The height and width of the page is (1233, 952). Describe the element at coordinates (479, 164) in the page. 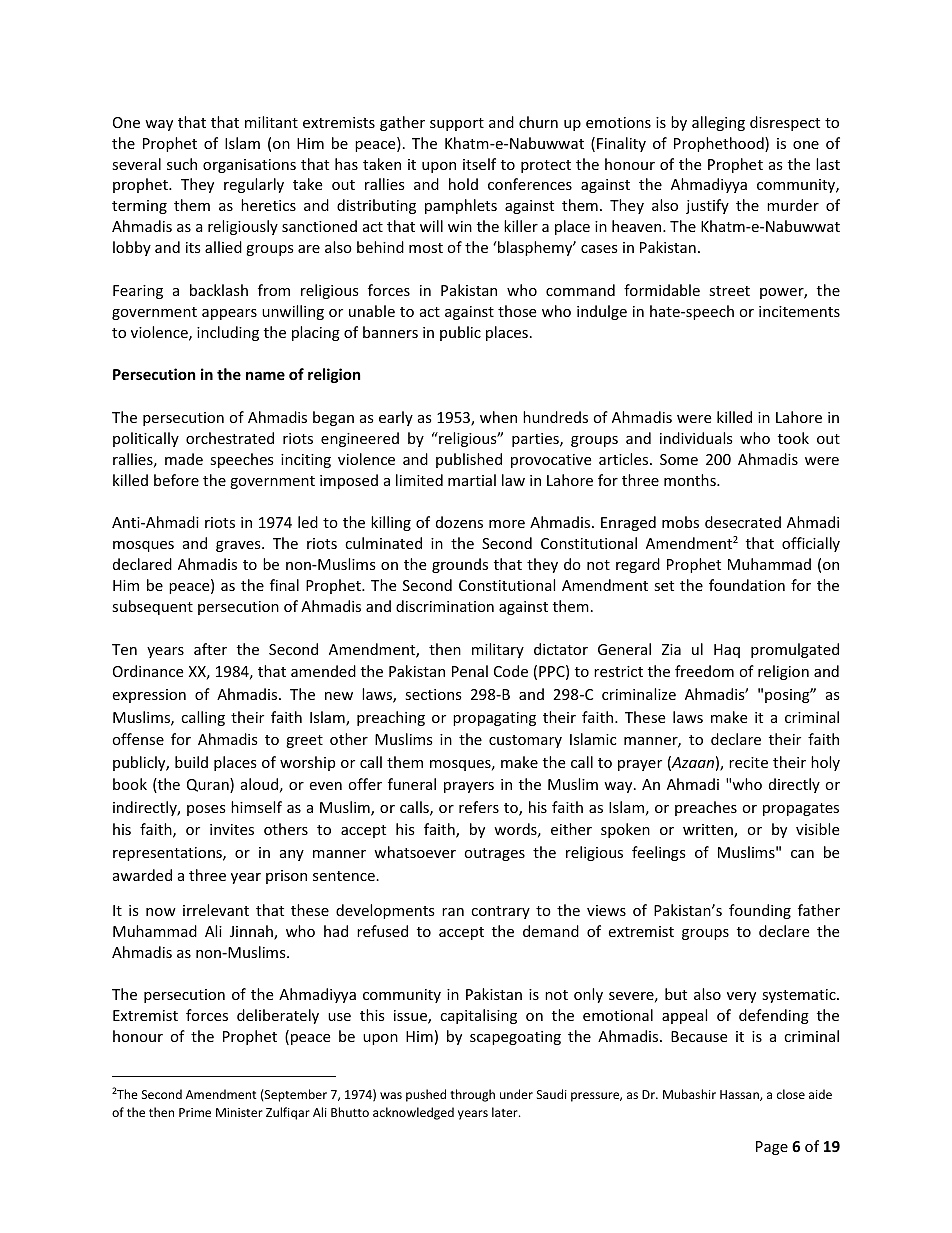

I see `itself` at that location.
